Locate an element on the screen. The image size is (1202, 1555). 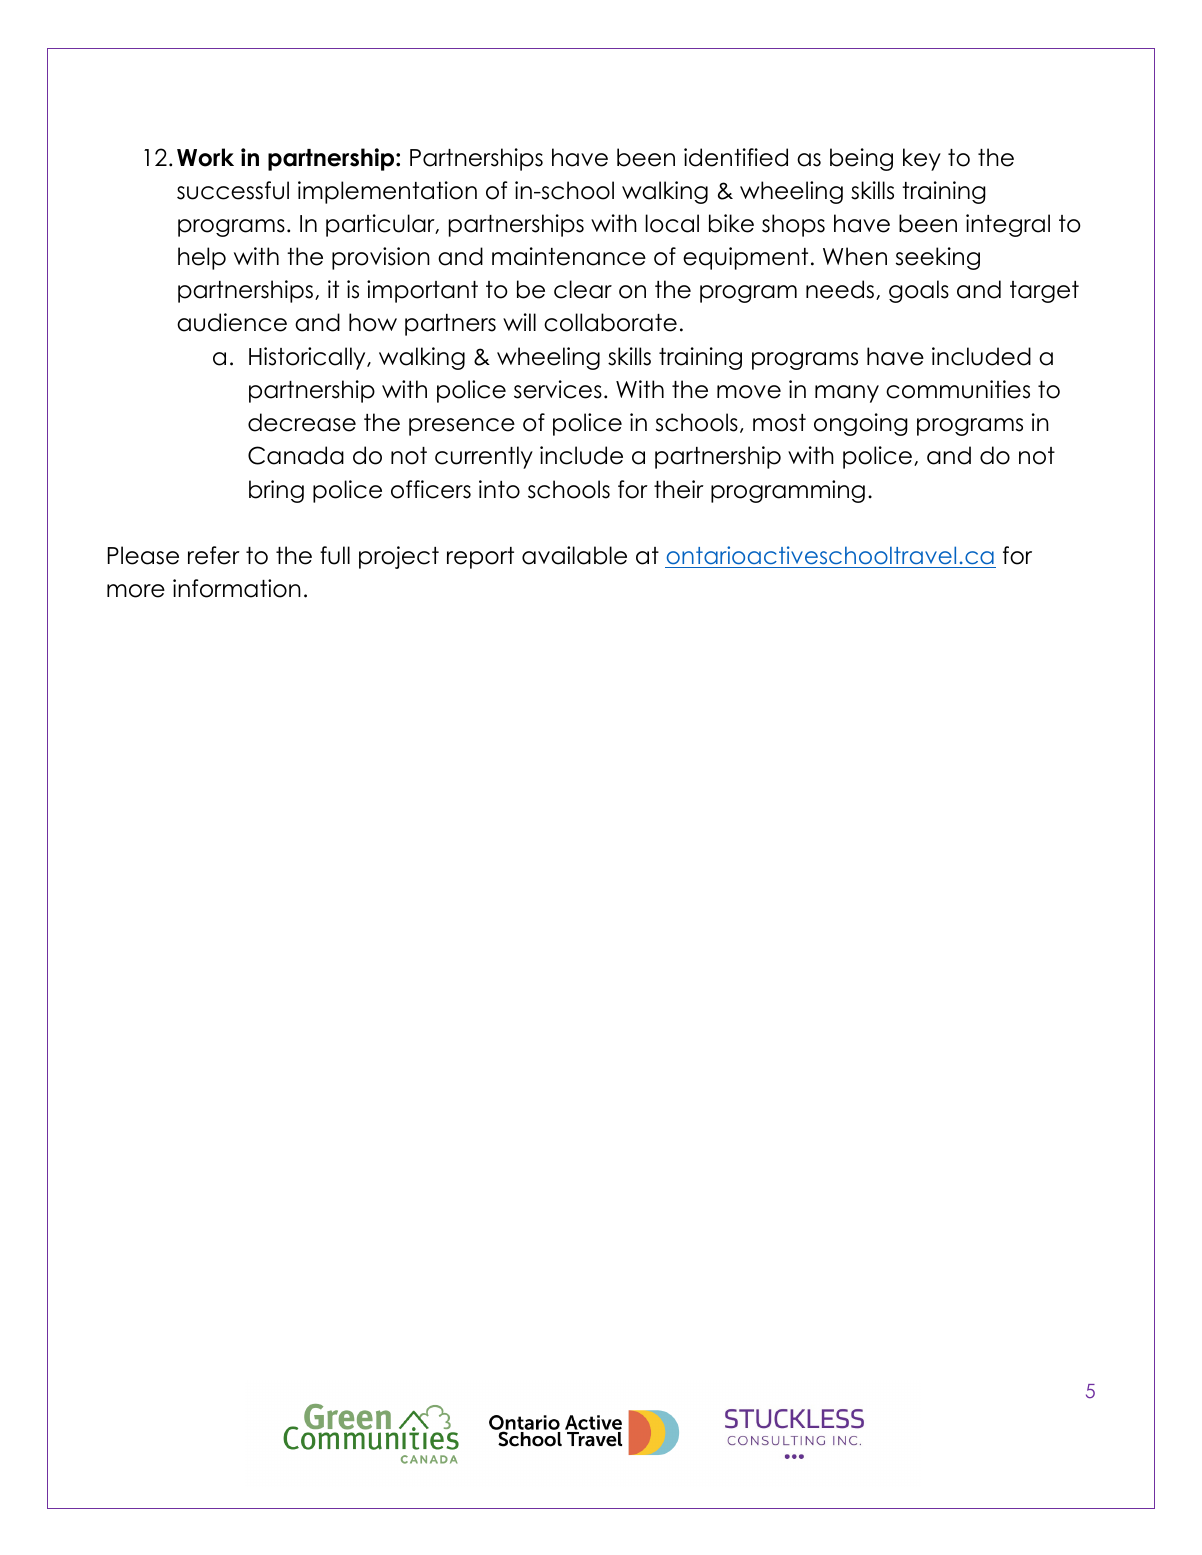
communities is located at coordinates (958, 389).
